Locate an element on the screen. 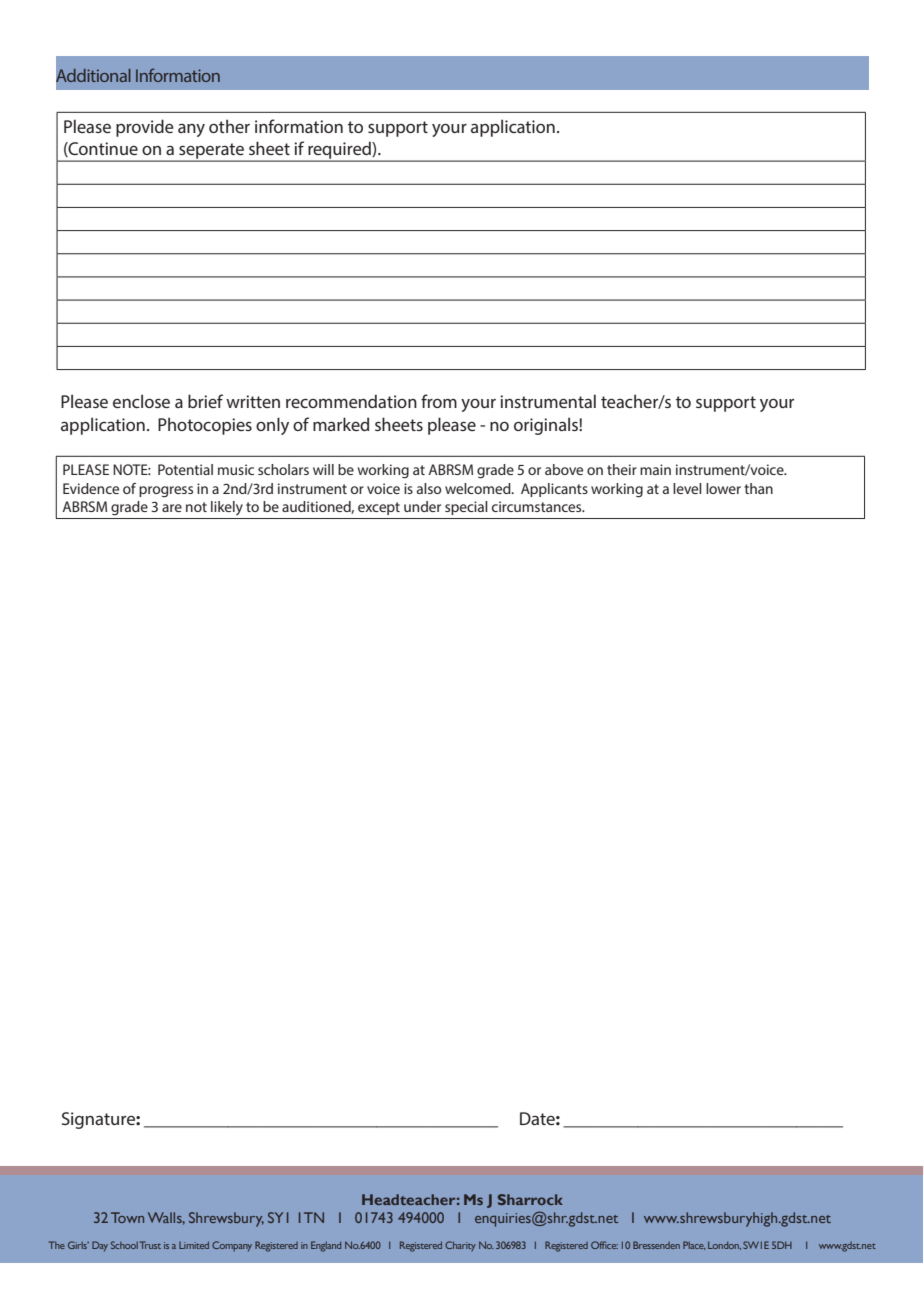 The width and height of the screenshot is (924, 1308). level is located at coordinates (687, 488).
